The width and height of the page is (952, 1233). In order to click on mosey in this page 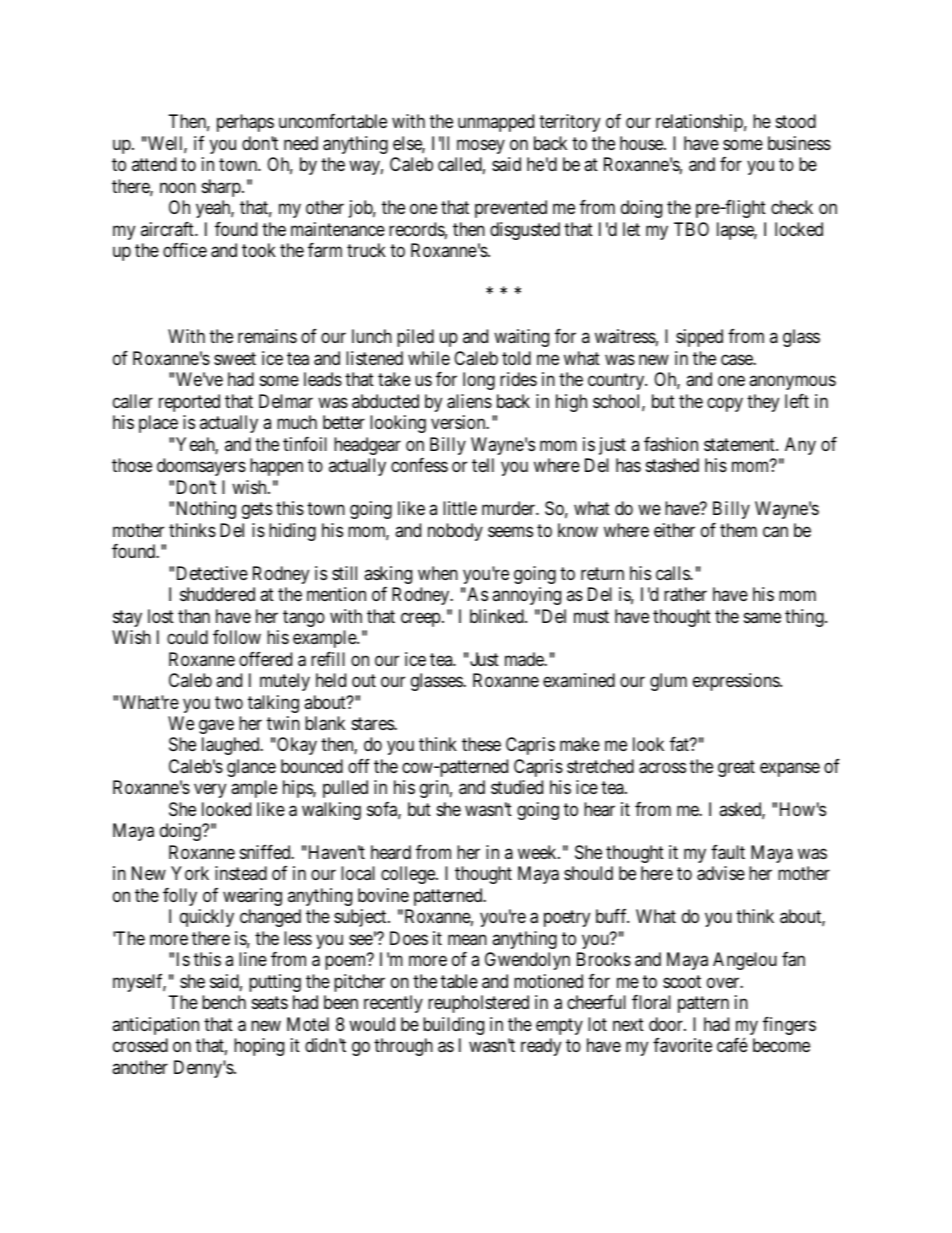, I will do `click(481, 146)`.
